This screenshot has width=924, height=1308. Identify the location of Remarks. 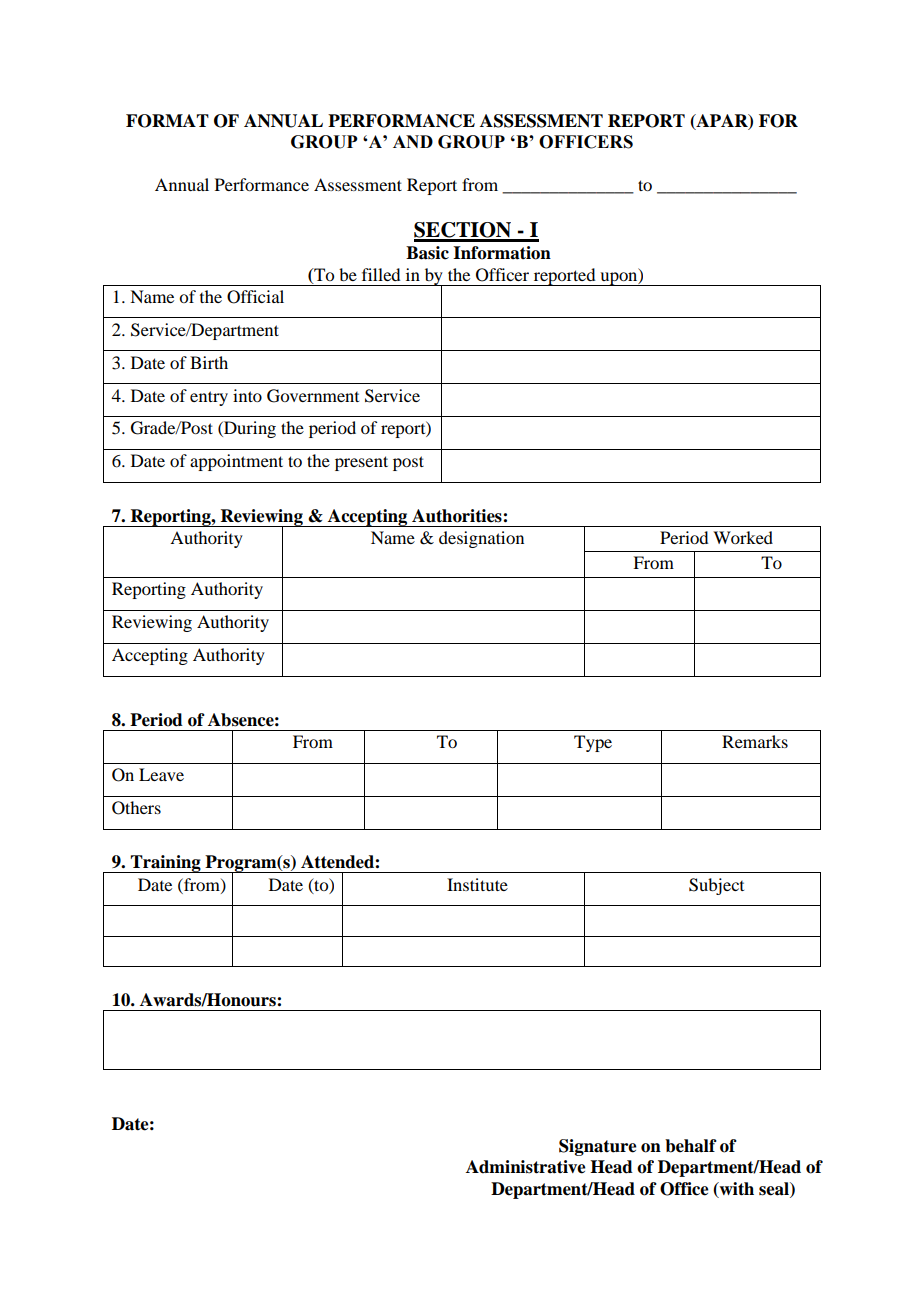
(755, 741).
